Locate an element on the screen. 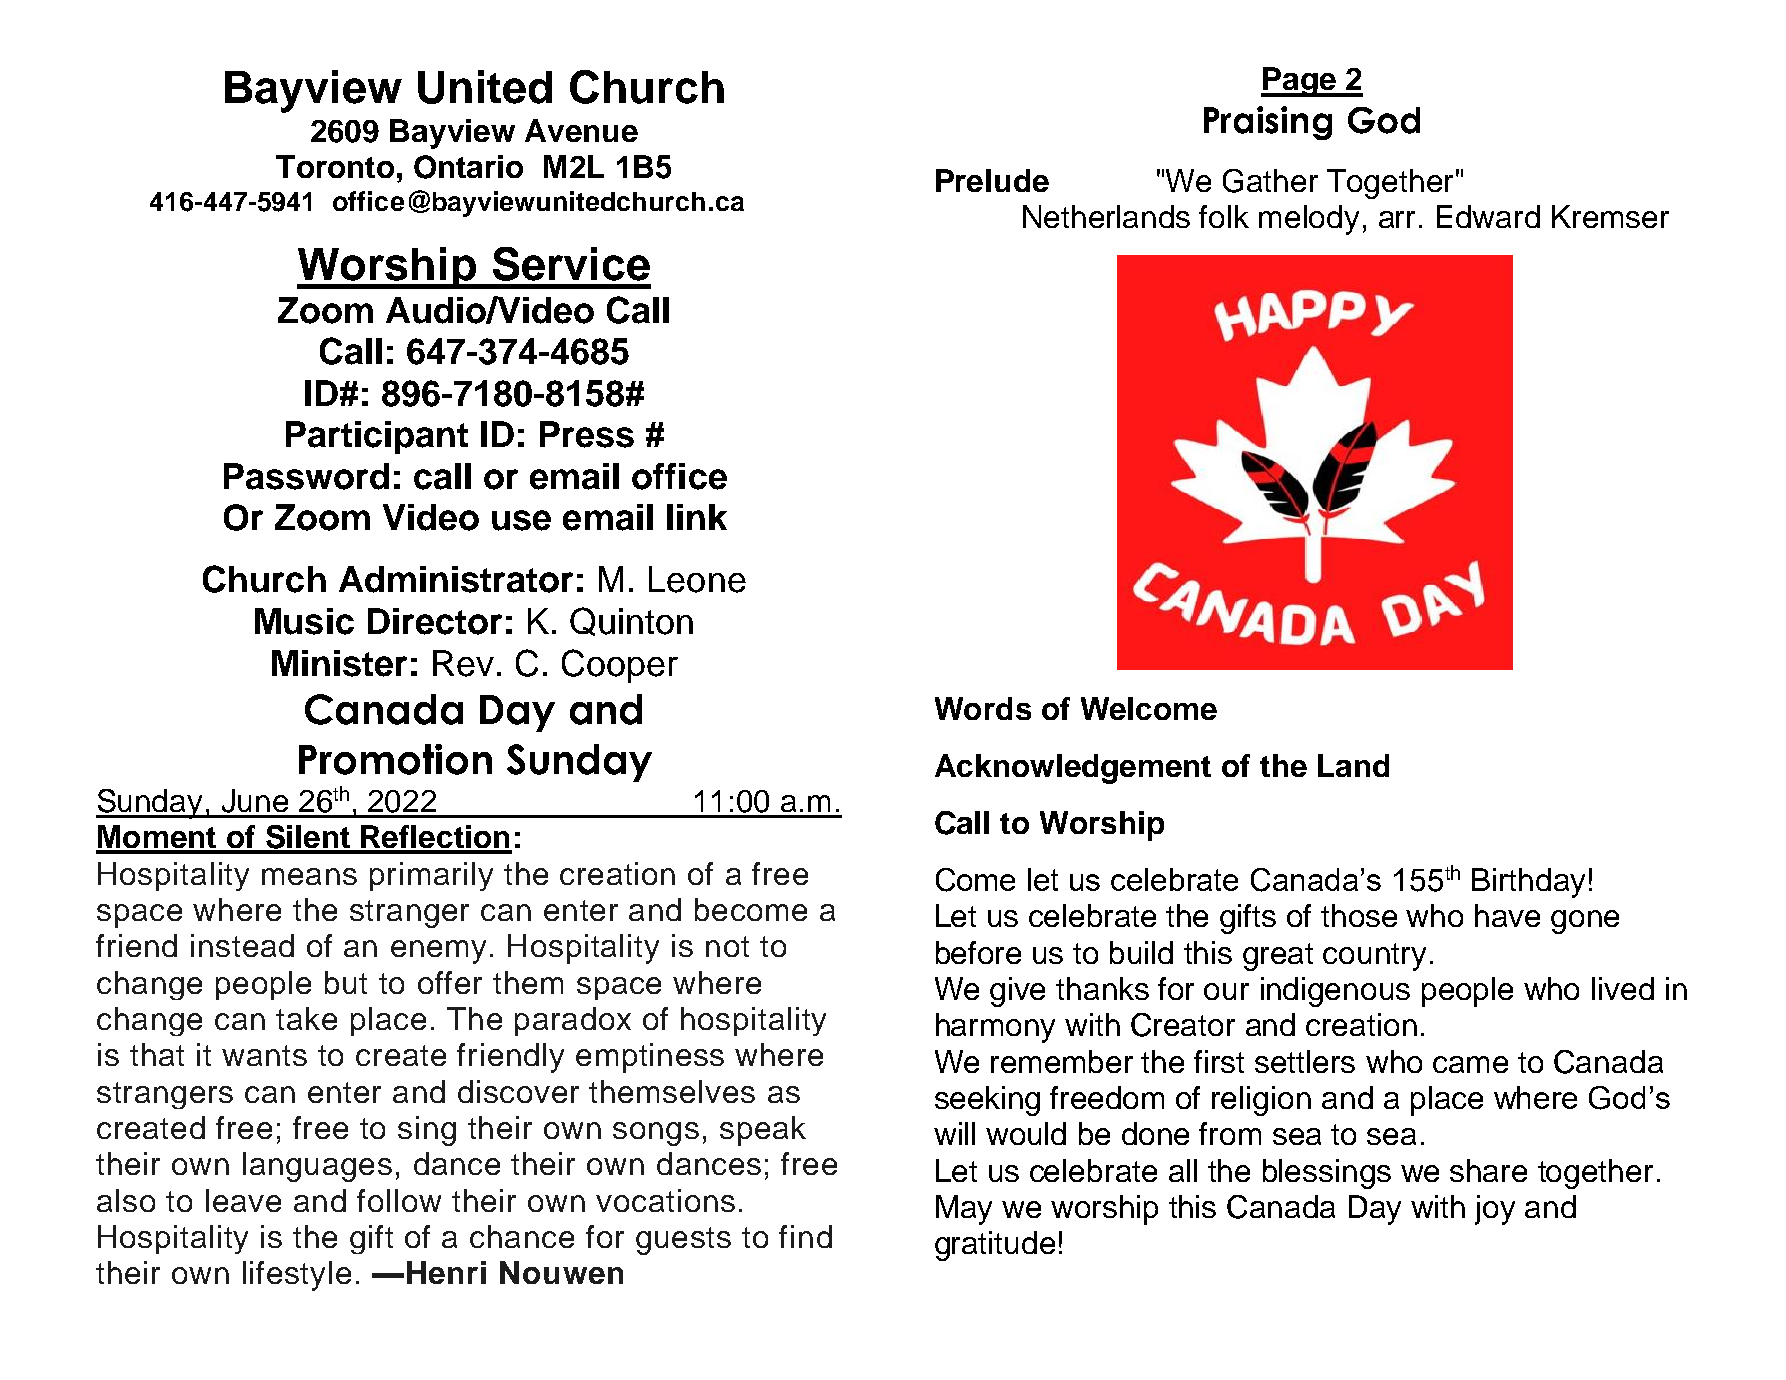 This screenshot has height=1380, width=1786. means is located at coordinates (309, 876).
